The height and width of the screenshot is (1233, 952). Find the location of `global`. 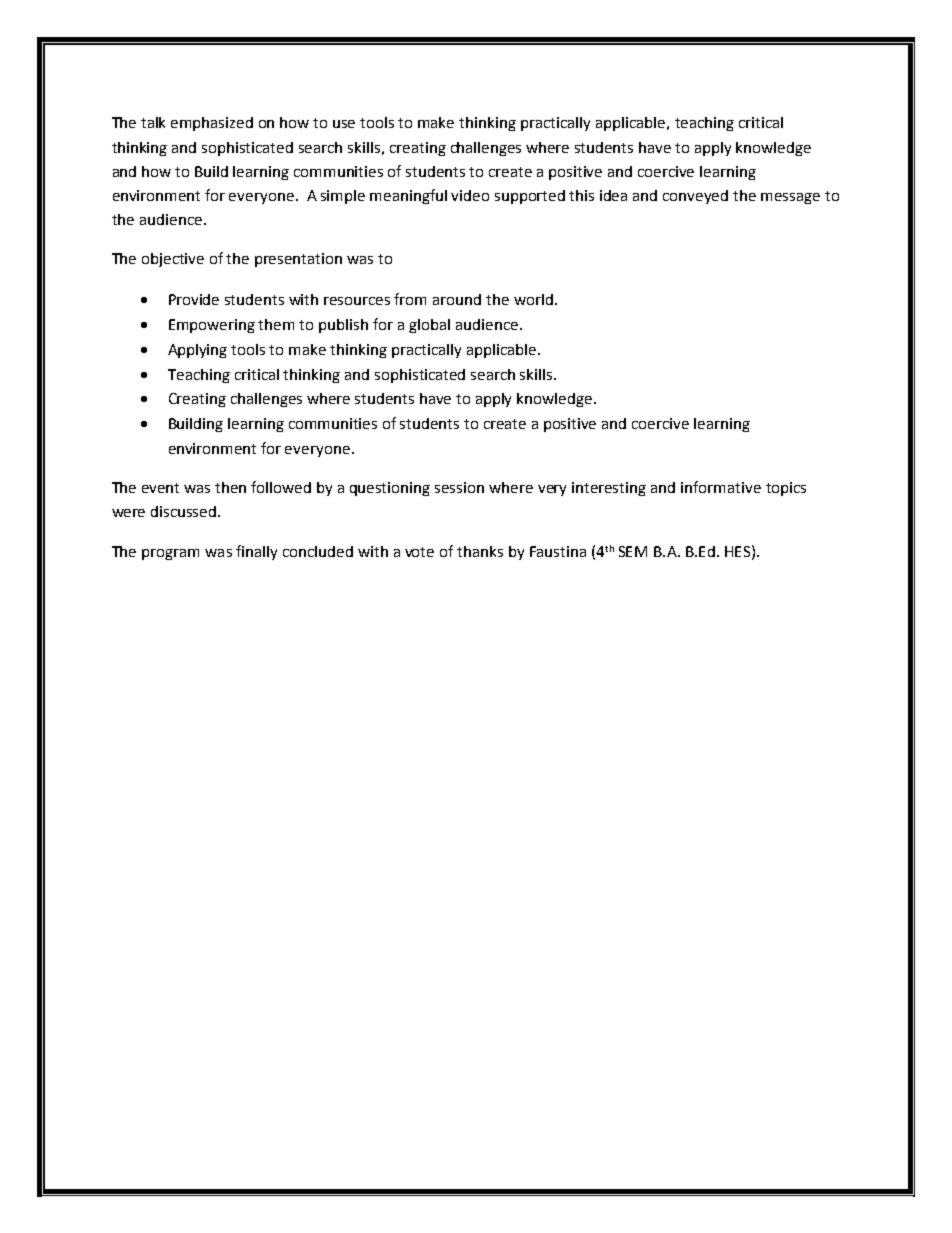

global is located at coordinates (429, 326).
